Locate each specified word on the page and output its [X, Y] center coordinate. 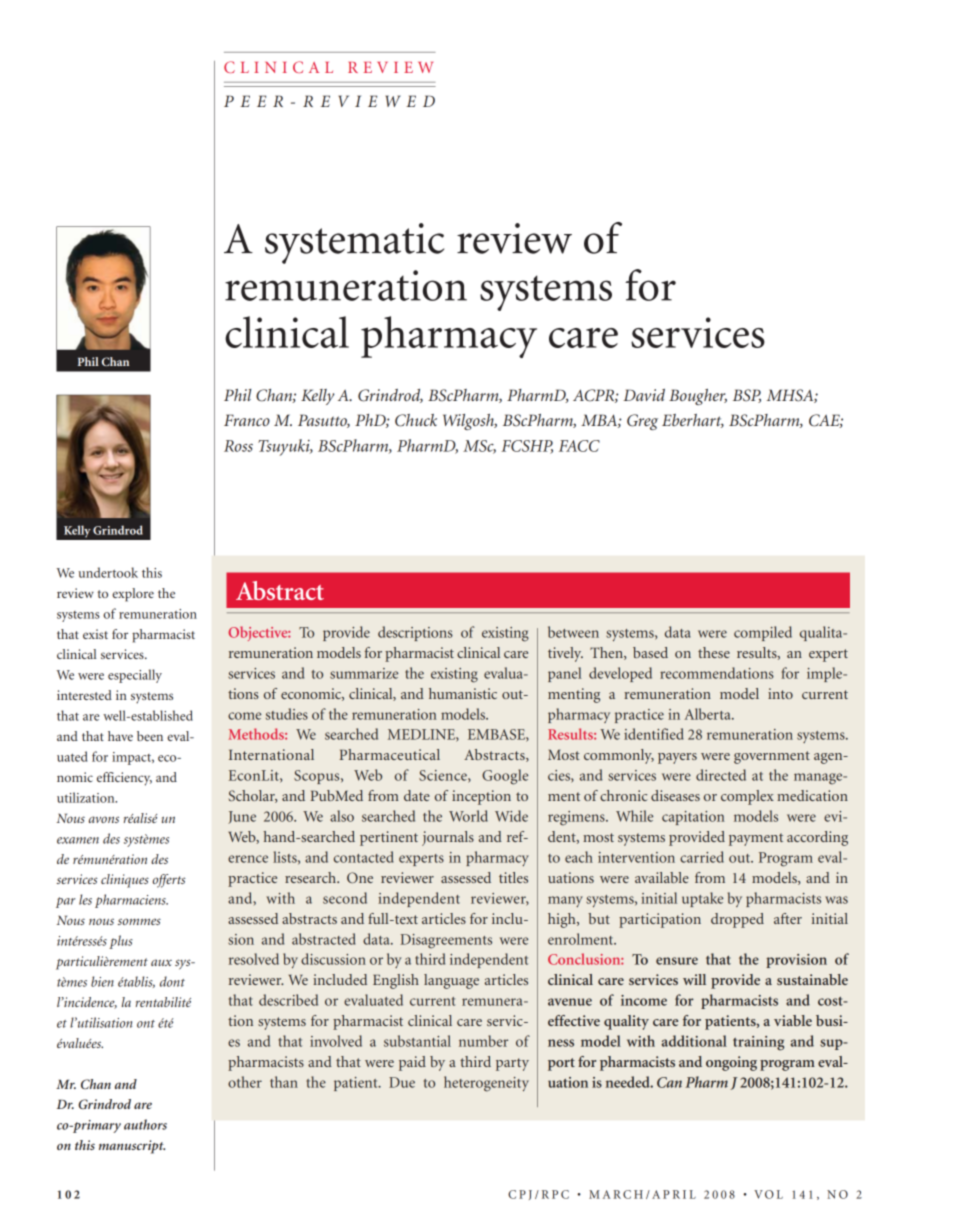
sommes [139, 921]
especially [135, 676]
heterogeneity [486, 1084]
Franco [247, 420]
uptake [702, 899]
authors [145, 1124]
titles [513, 877]
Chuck [416, 420]
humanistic [463, 693]
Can [669, 1082]
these [714, 652]
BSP [747, 396]
